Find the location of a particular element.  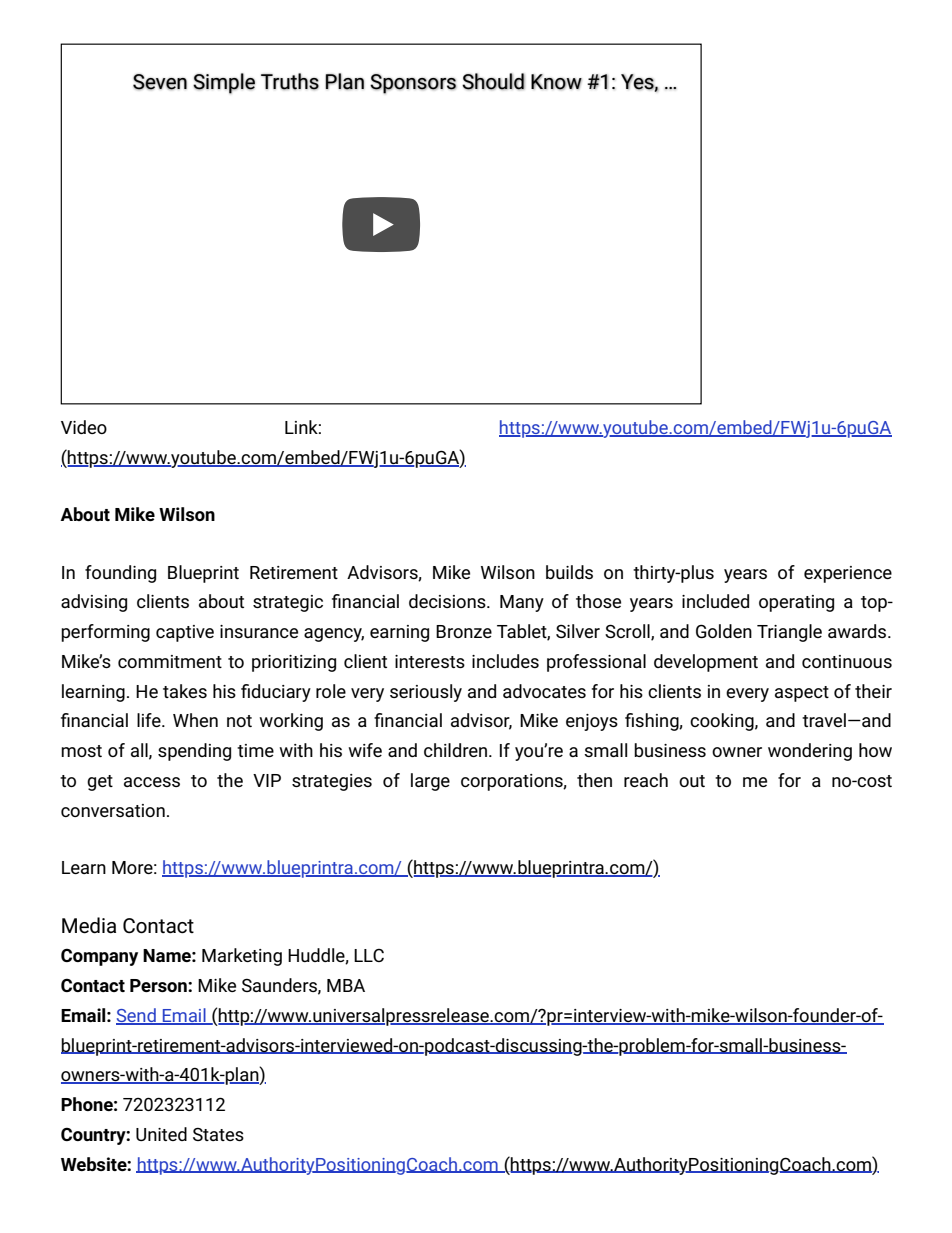

Know is located at coordinates (556, 82).
